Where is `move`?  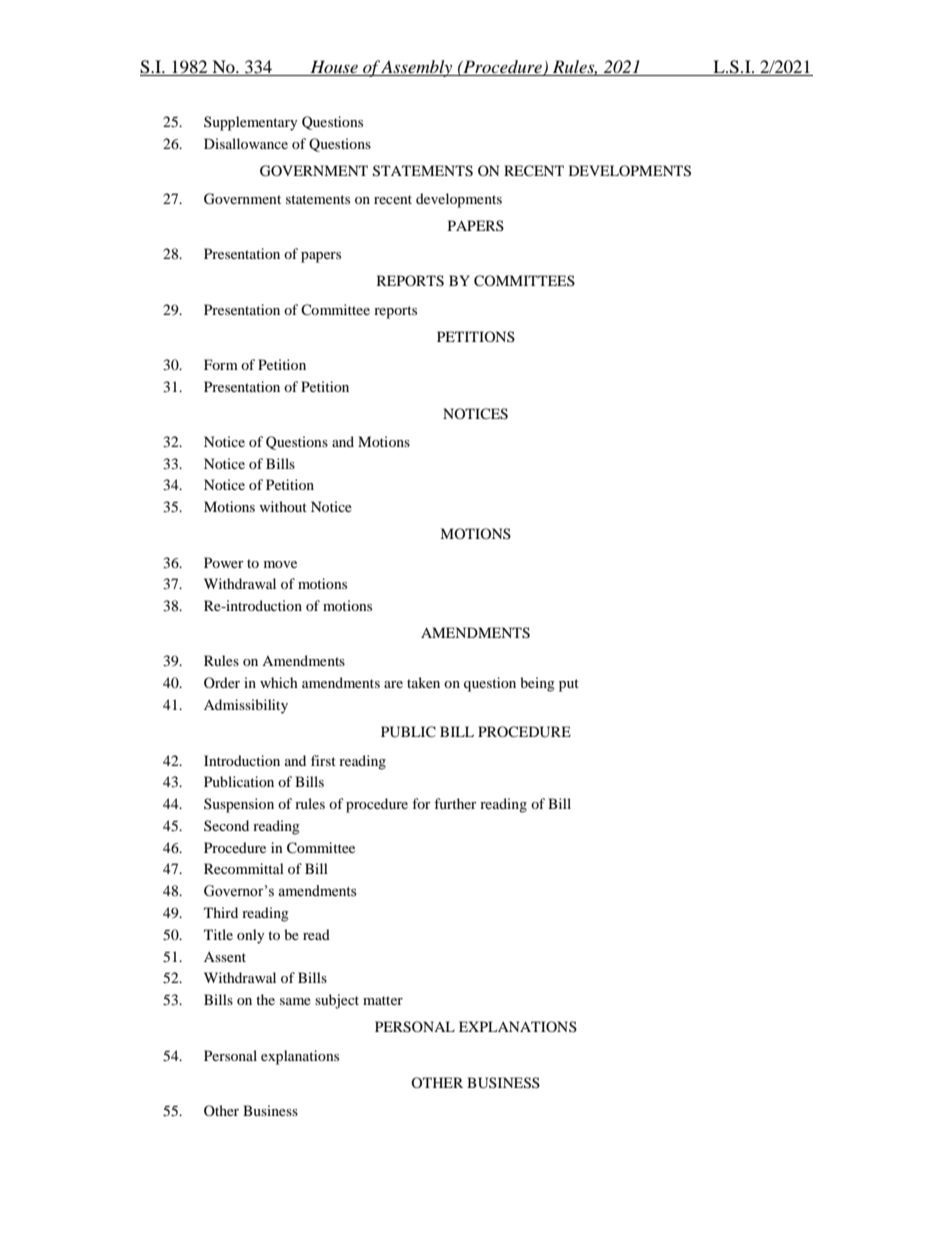 move is located at coordinates (280, 564).
